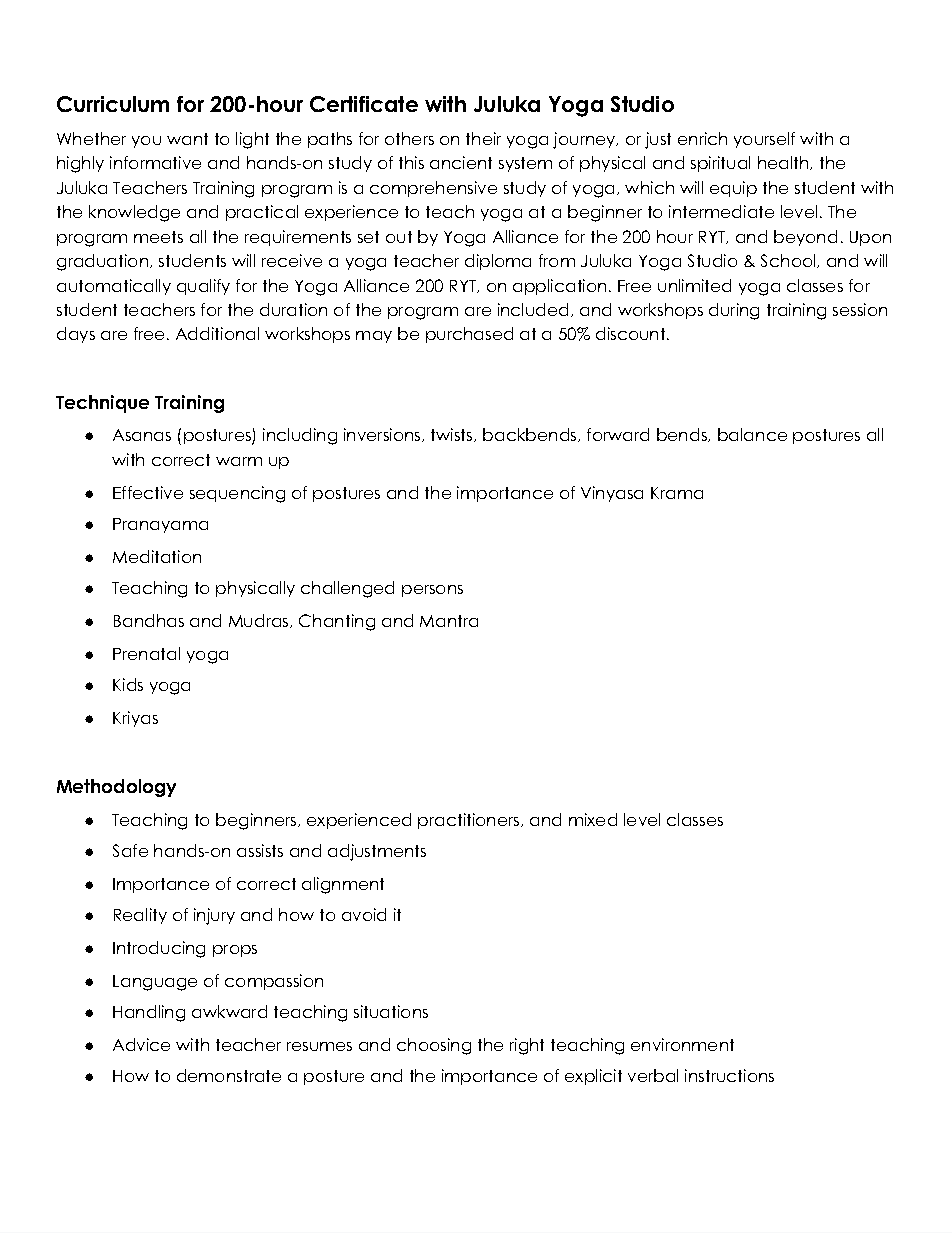  What do you see at coordinates (593, 819) in the document?
I see `mixed` at bounding box center [593, 819].
